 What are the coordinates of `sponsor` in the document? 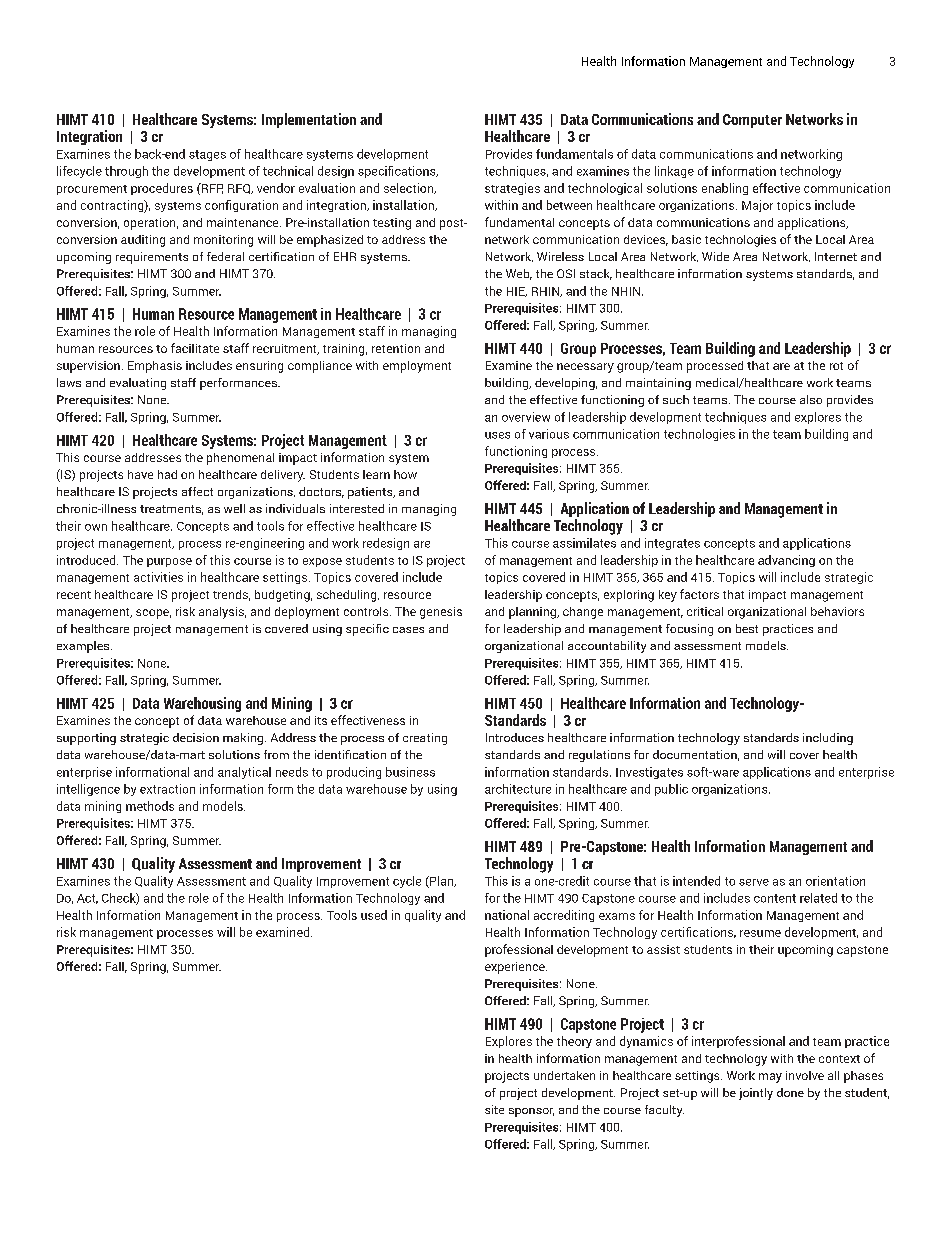 It's located at (531, 1112).
